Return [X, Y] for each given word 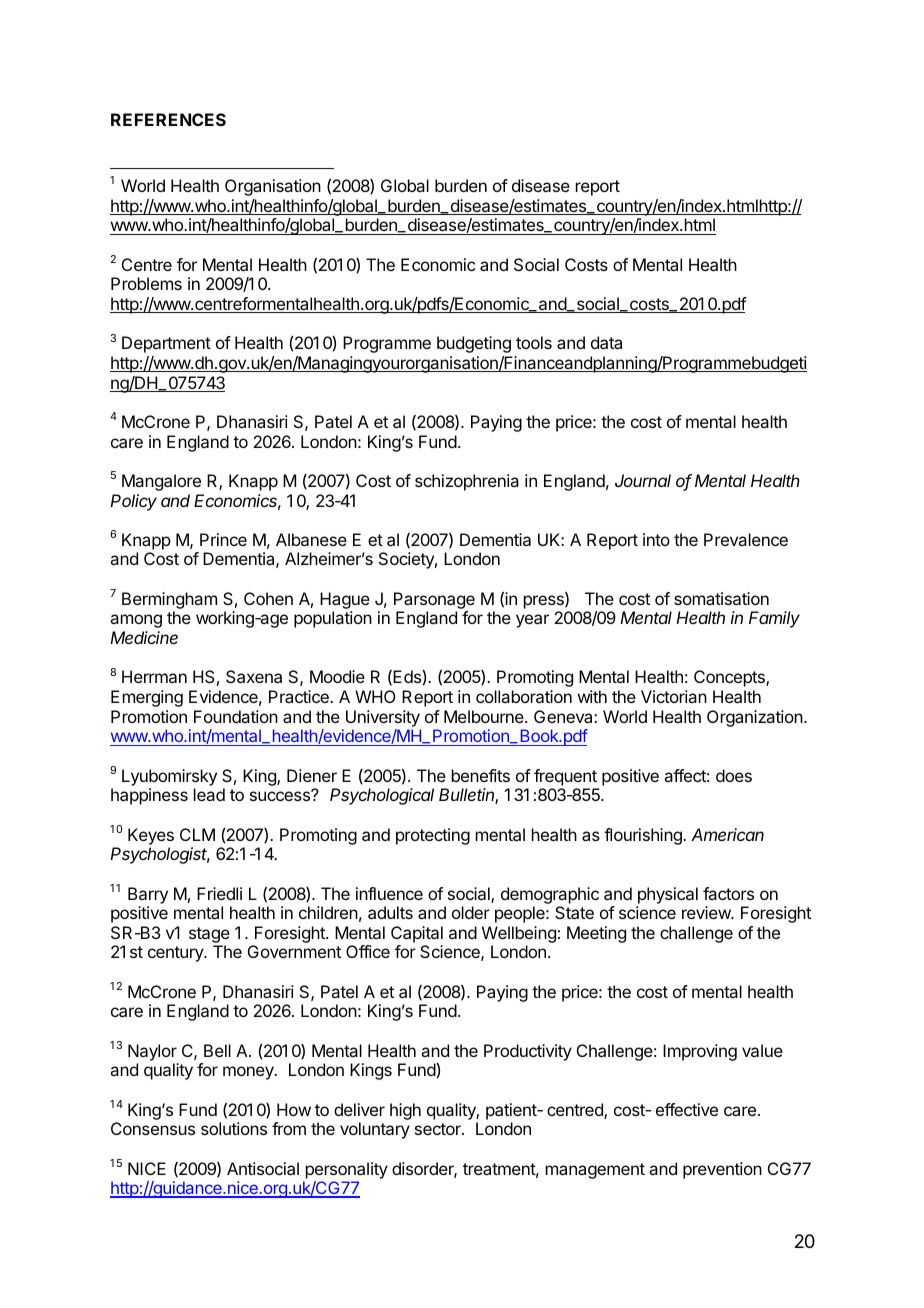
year [532, 621]
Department [166, 344]
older [471, 912]
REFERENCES [168, 119]
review [707, 912]
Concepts [730, 678]
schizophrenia [467, 482]
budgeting [474, 344]
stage [209, 936]
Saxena [254, 676]
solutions [234, 1128]
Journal [643, 480]
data [606, 342]
